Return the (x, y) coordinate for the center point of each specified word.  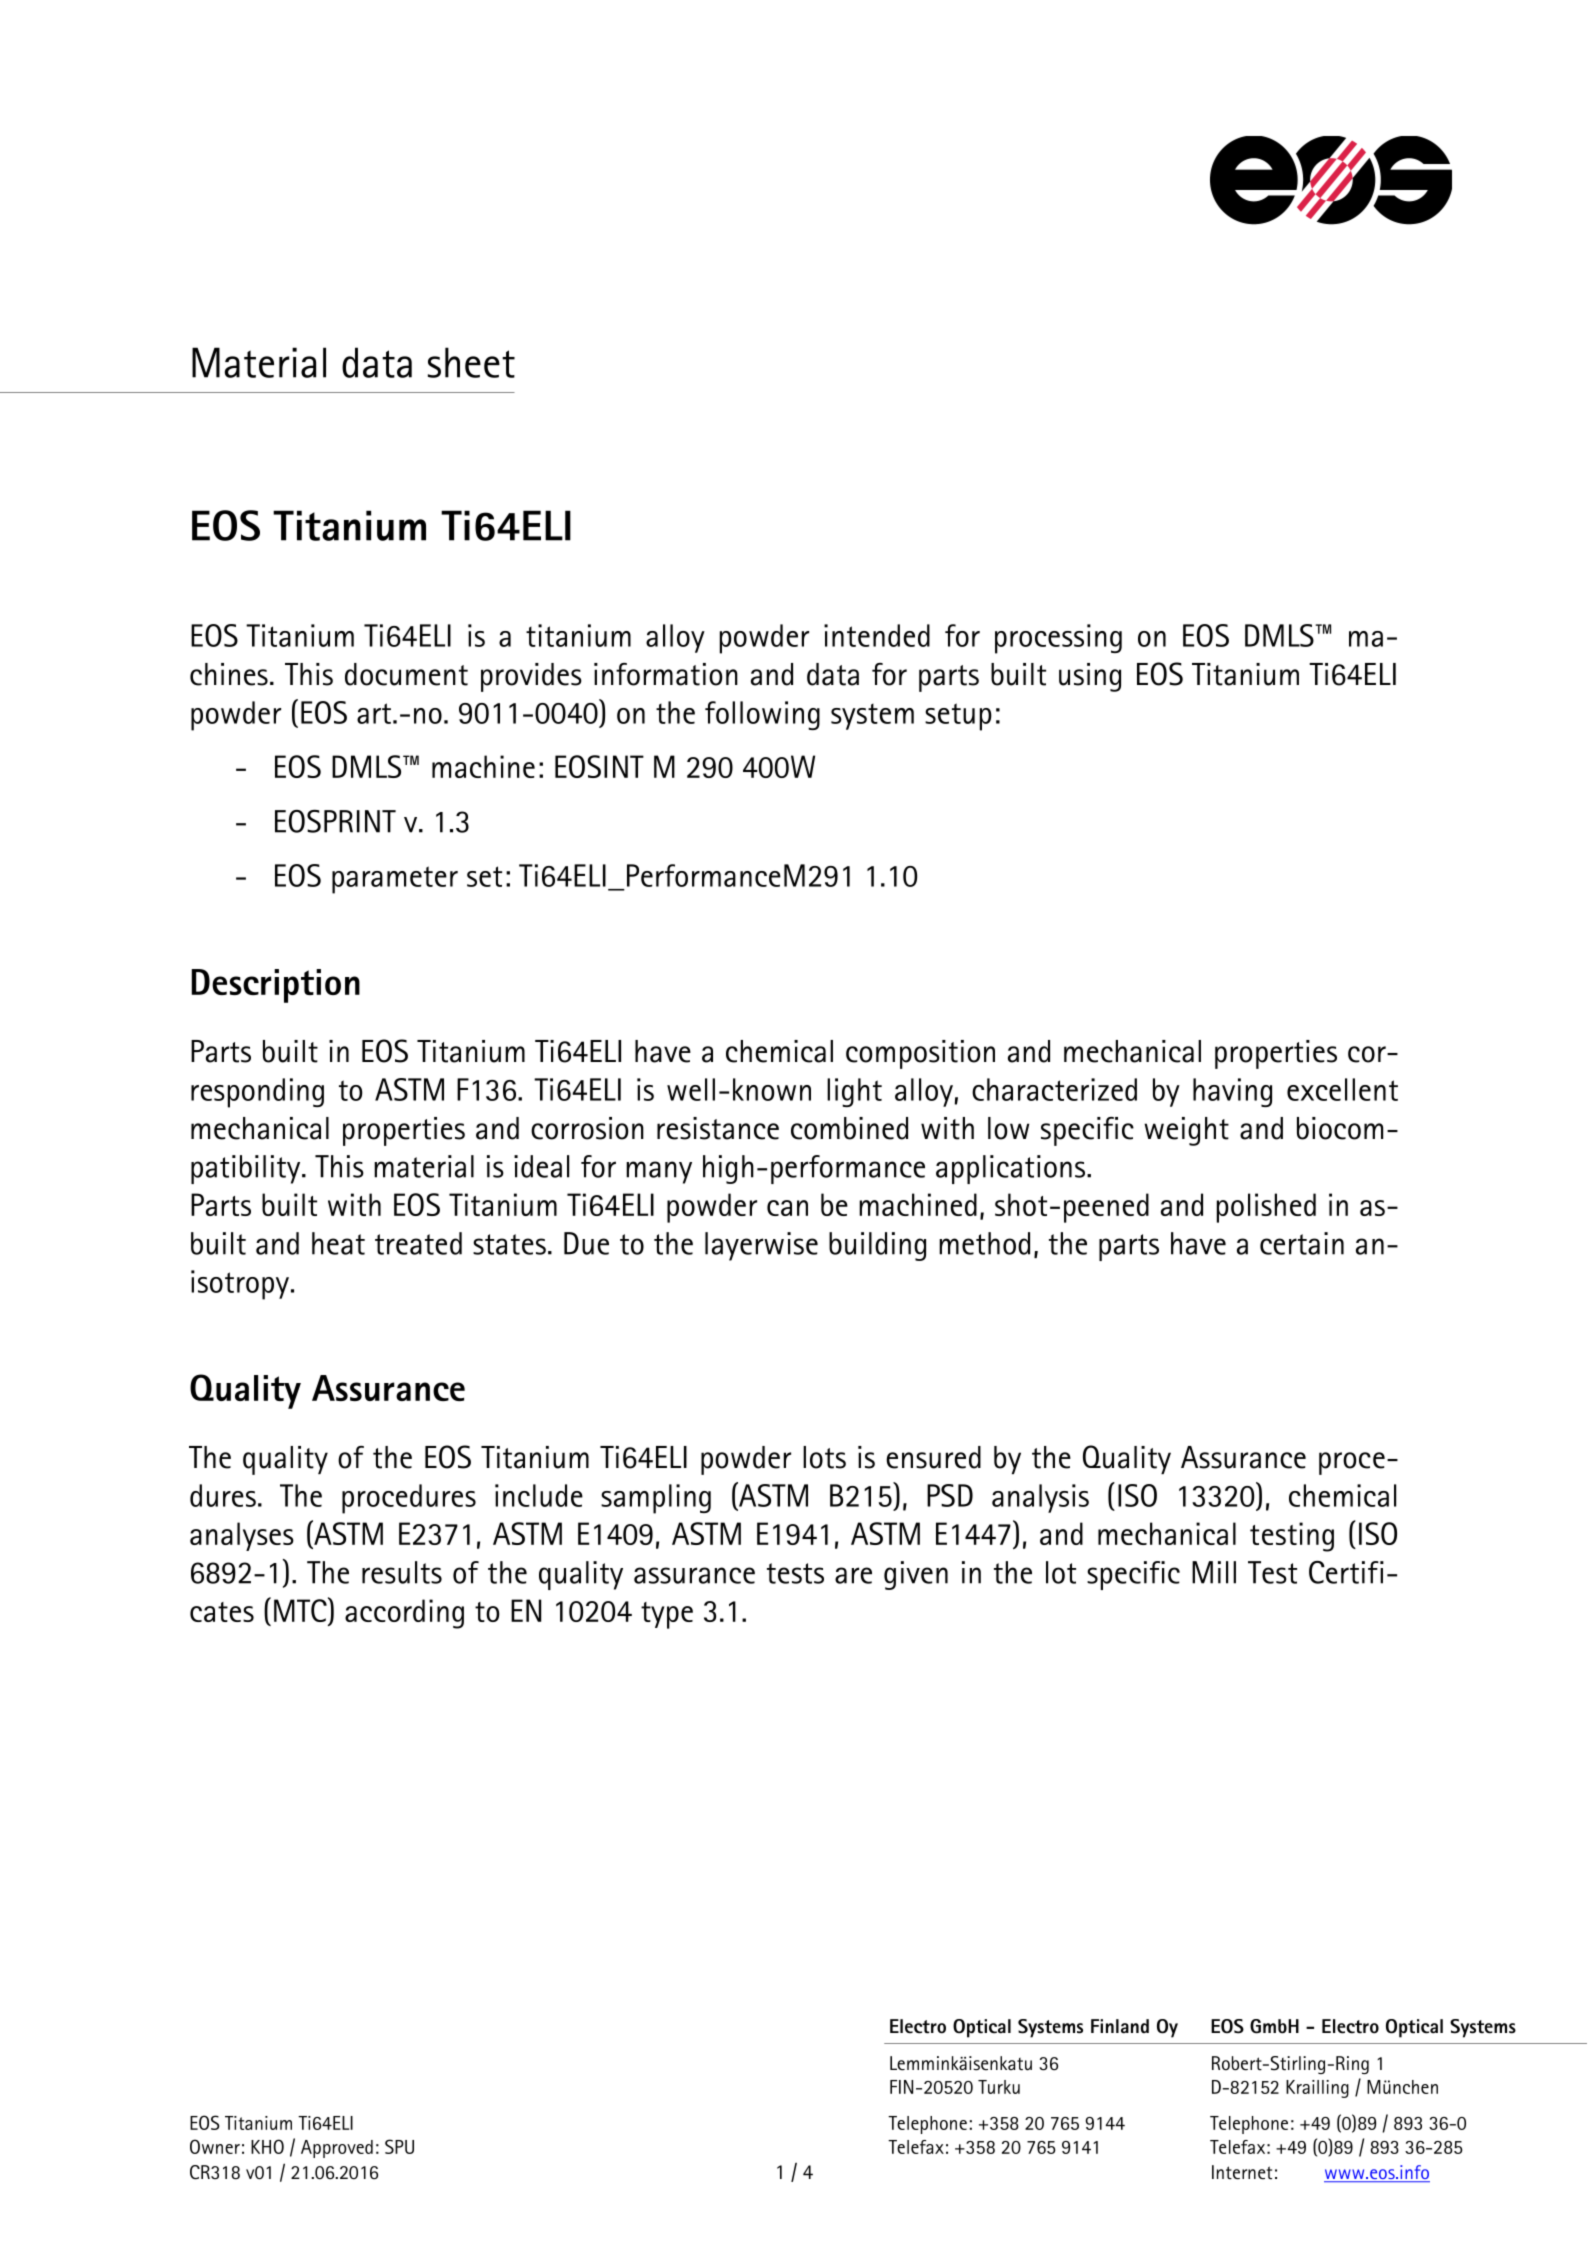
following (762, 715)
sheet (471, 362)
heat (338, 1243)
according (404, 1614)
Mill (1214, 1572)
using (1090, 677)
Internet (1242, 2172)
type (667, 1615)
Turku (999, 2087)
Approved (337, 2149)
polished (1266, 1208)
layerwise (761, 1246)
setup (958, 717)
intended (877, 635)
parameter (395, 880)
